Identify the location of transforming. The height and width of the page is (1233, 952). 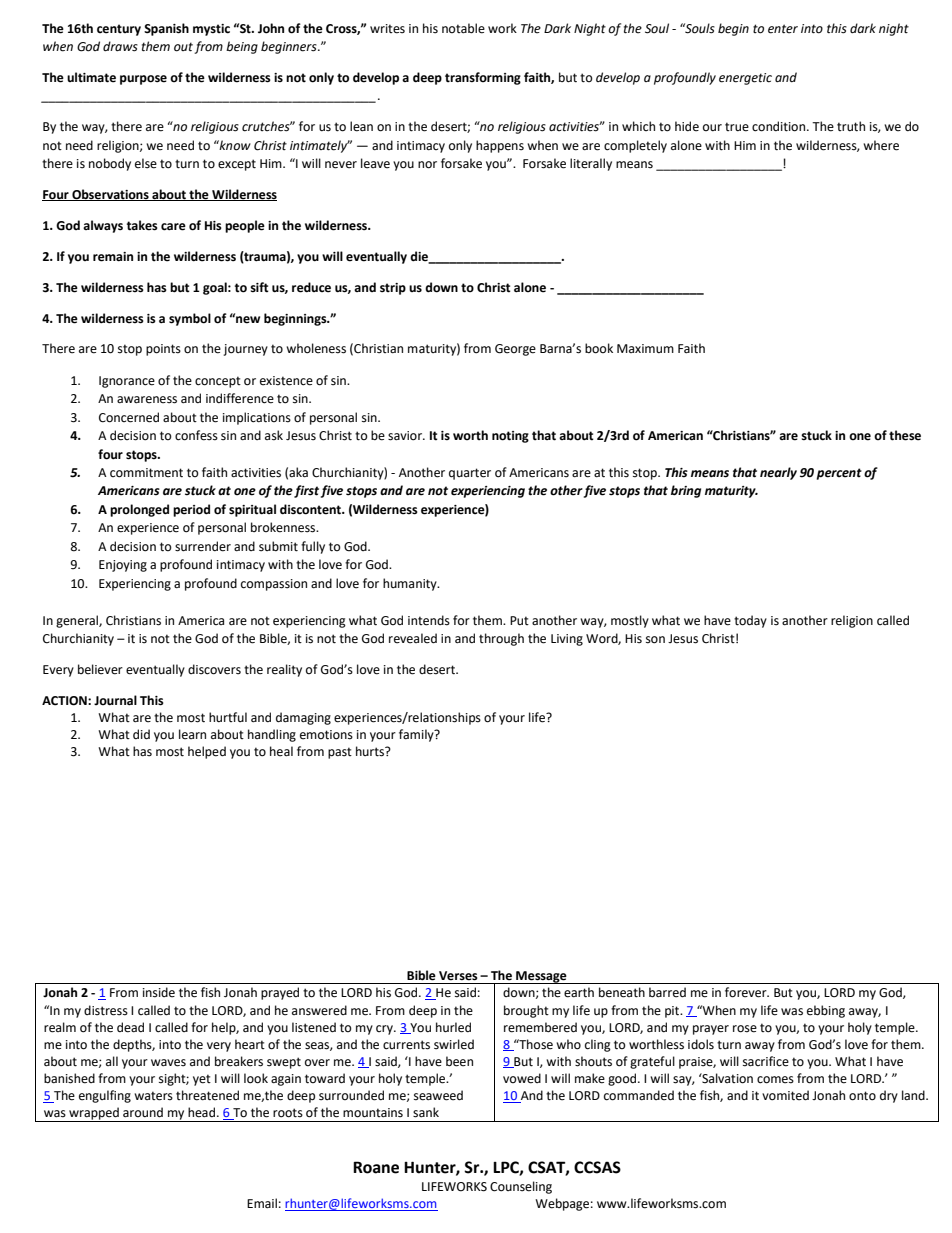
(483, 78).
